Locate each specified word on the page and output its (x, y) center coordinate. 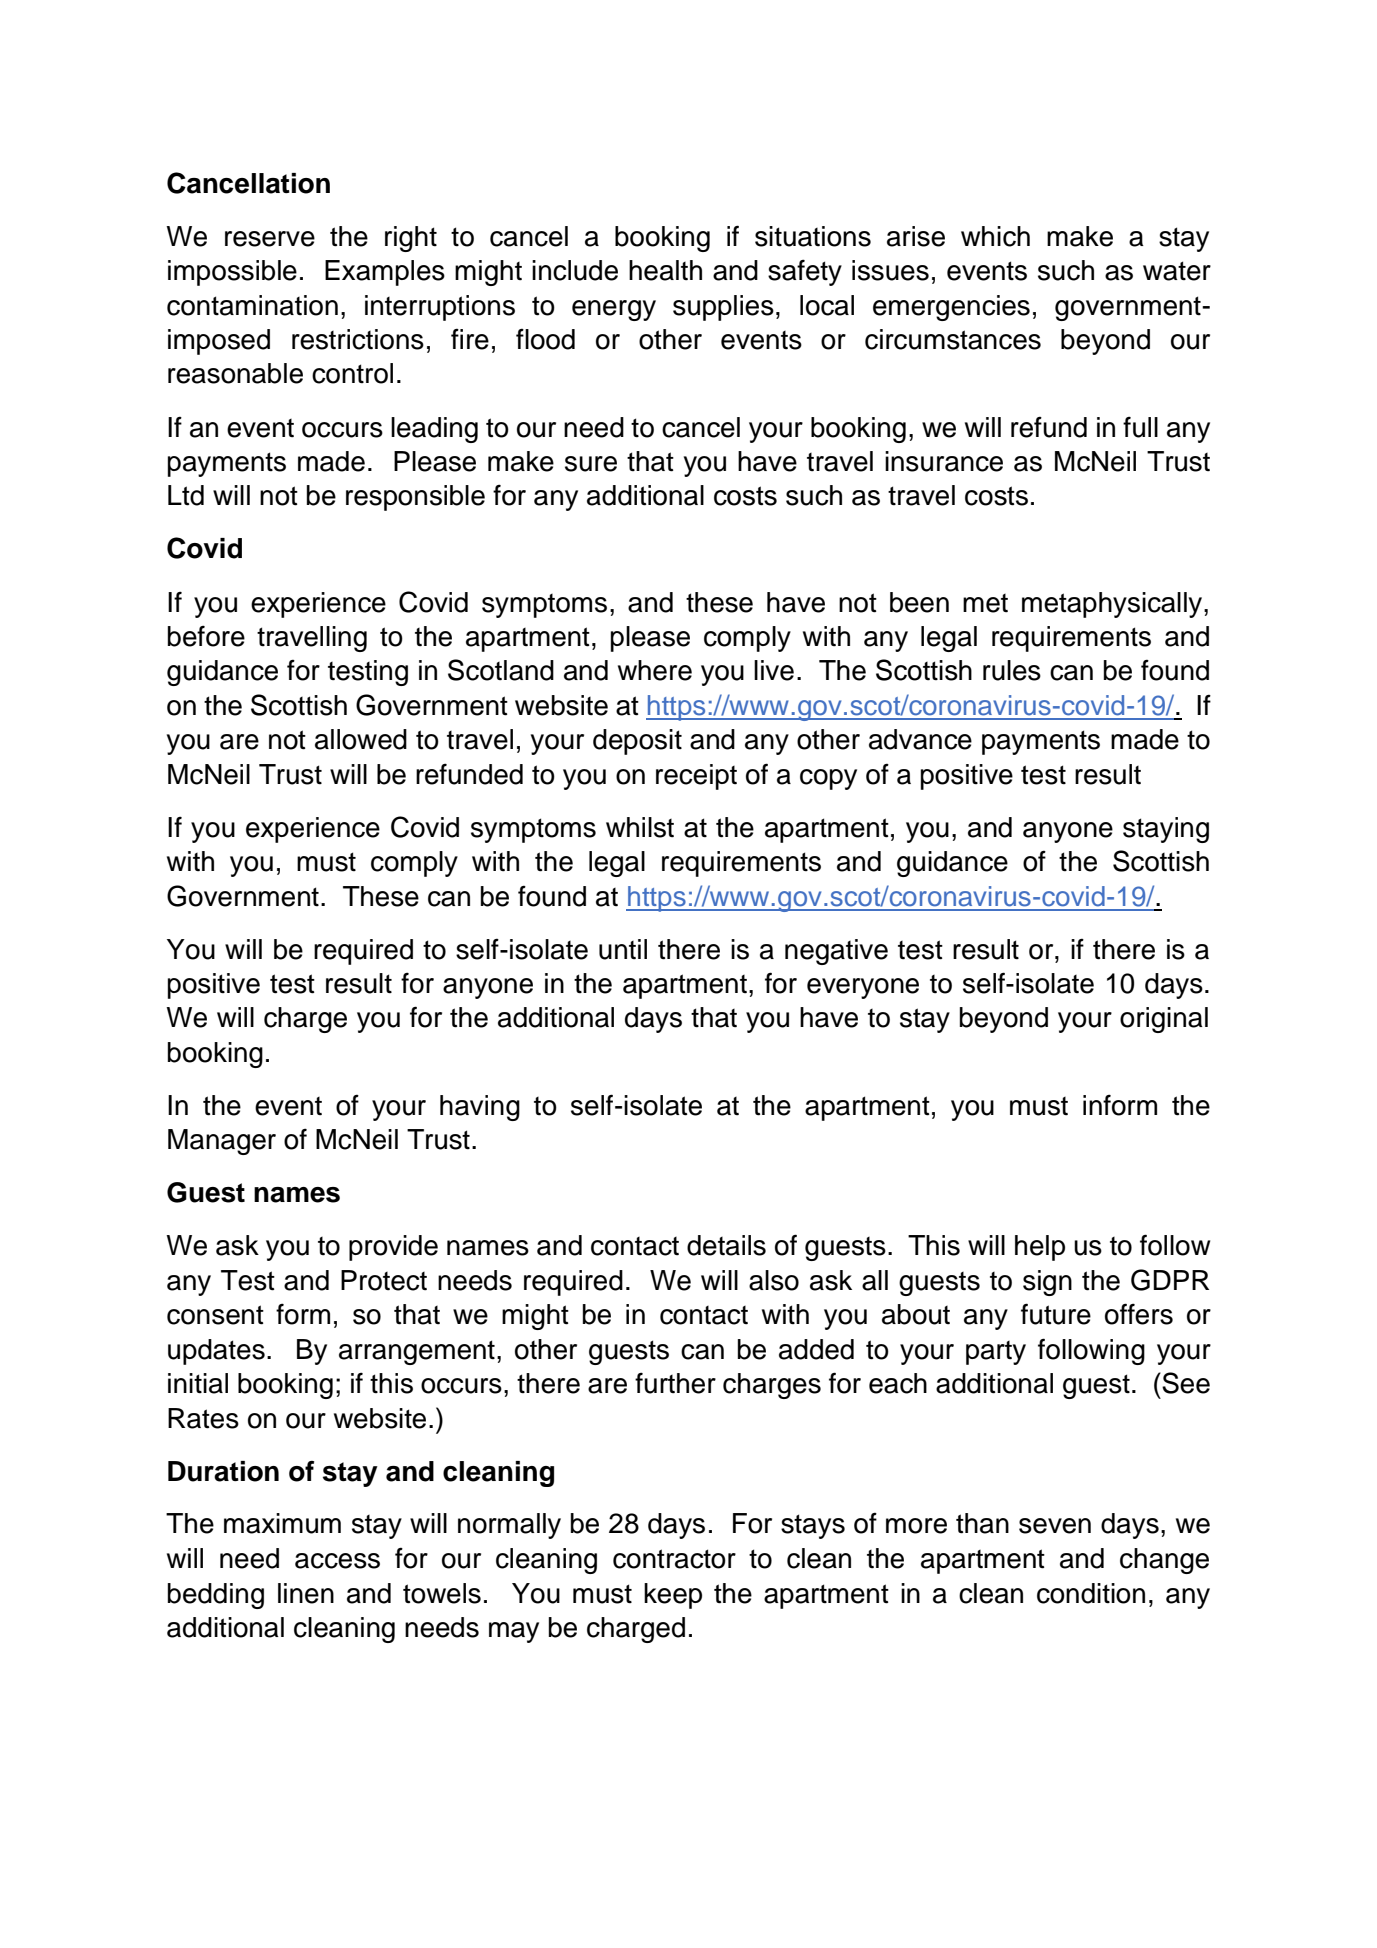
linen (306, 1593)
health (665, 270)
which (995, 236)
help (1040, 1248)
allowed (361, 739)
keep (673, 1596)
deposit (637, 742)
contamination (252, 305)
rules (1012, 670)
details (726, 1245)
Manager (222, 1142)
